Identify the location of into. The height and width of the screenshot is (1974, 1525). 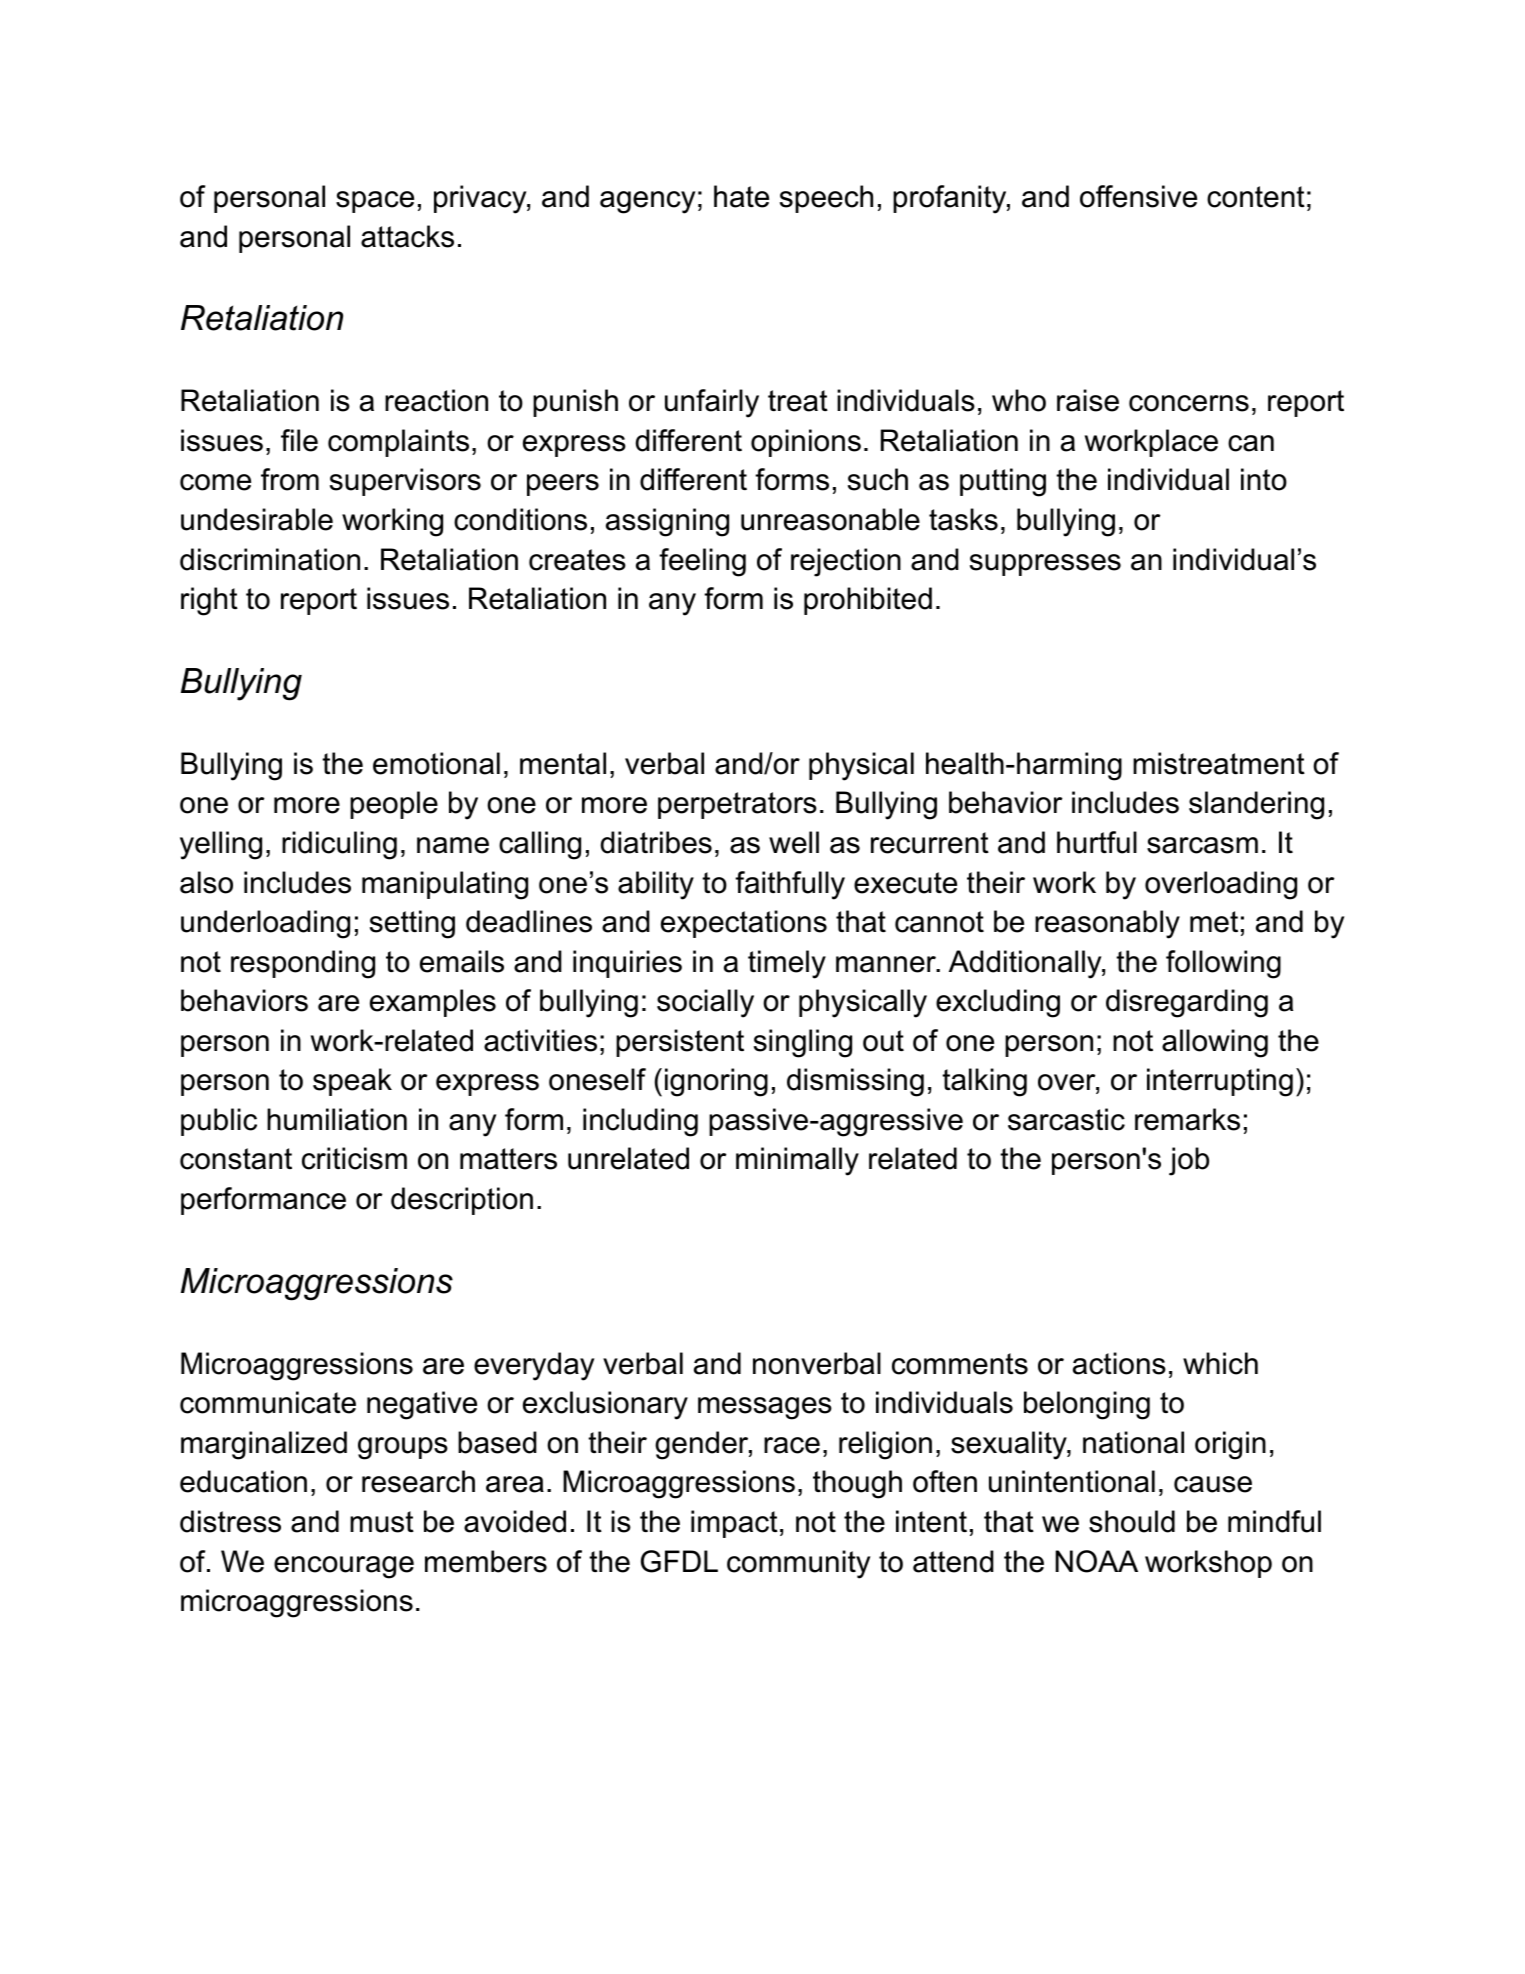
(1264, 479).
